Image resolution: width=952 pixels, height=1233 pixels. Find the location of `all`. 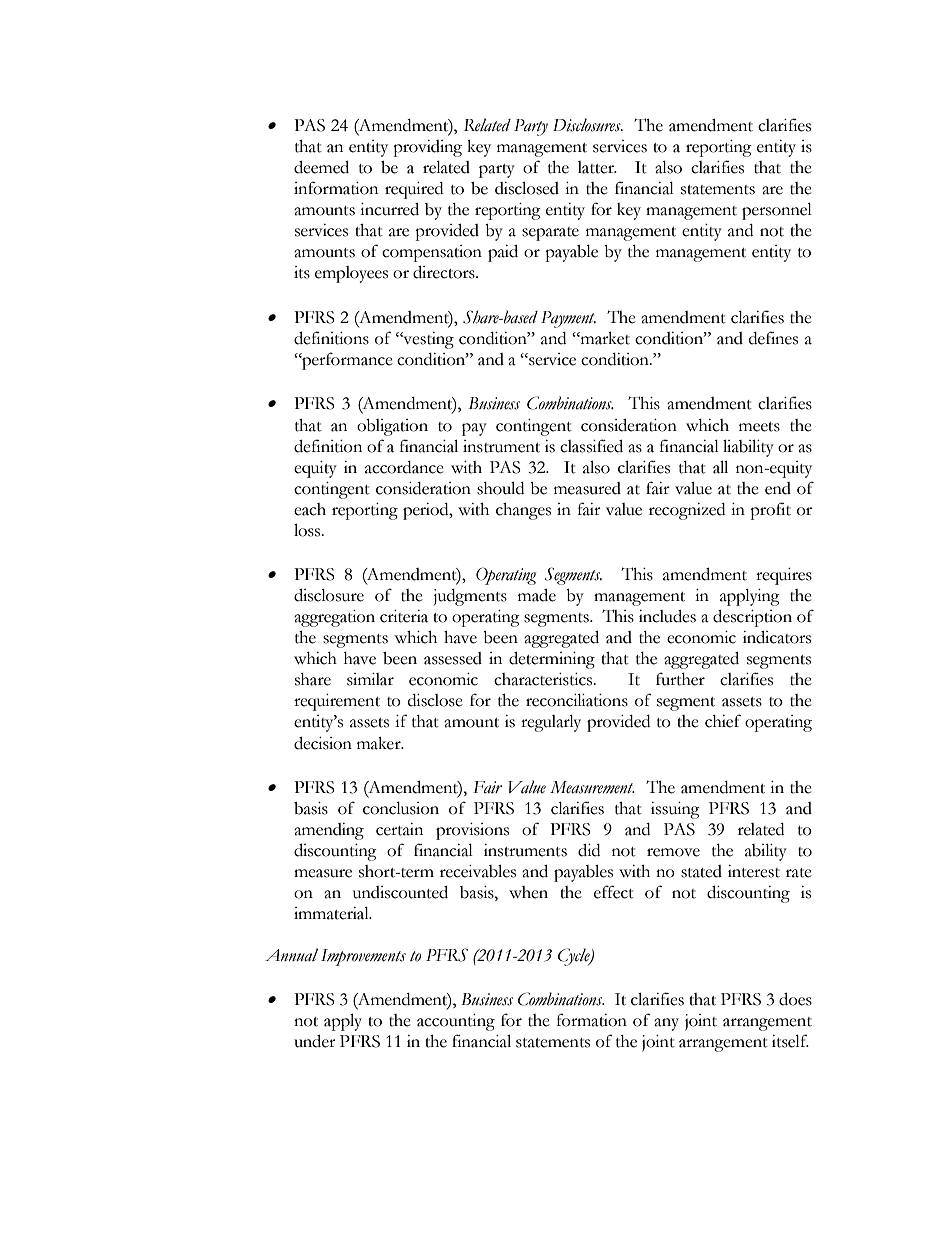

all is located at coordinates (720, 467).
